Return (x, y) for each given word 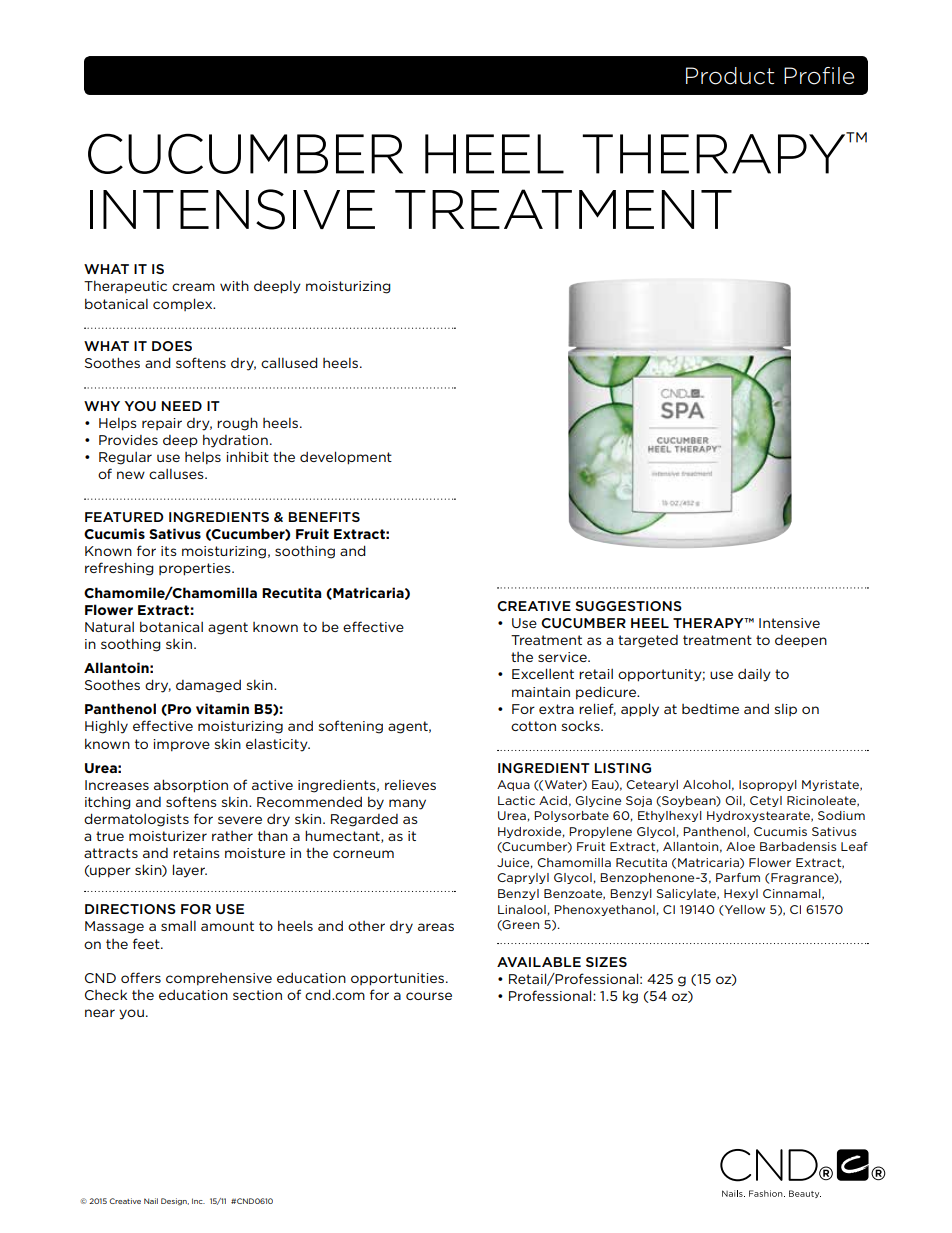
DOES (172, 346)
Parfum (738, 877)
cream (193, 287)
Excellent (543, 673)
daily (754, 675)
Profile (819, 76)
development (346, 458)
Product (730, 76)
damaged (208, 686)
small (178, 926)
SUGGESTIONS (628, 606)
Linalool (522, 909)
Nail (151, 1201)
